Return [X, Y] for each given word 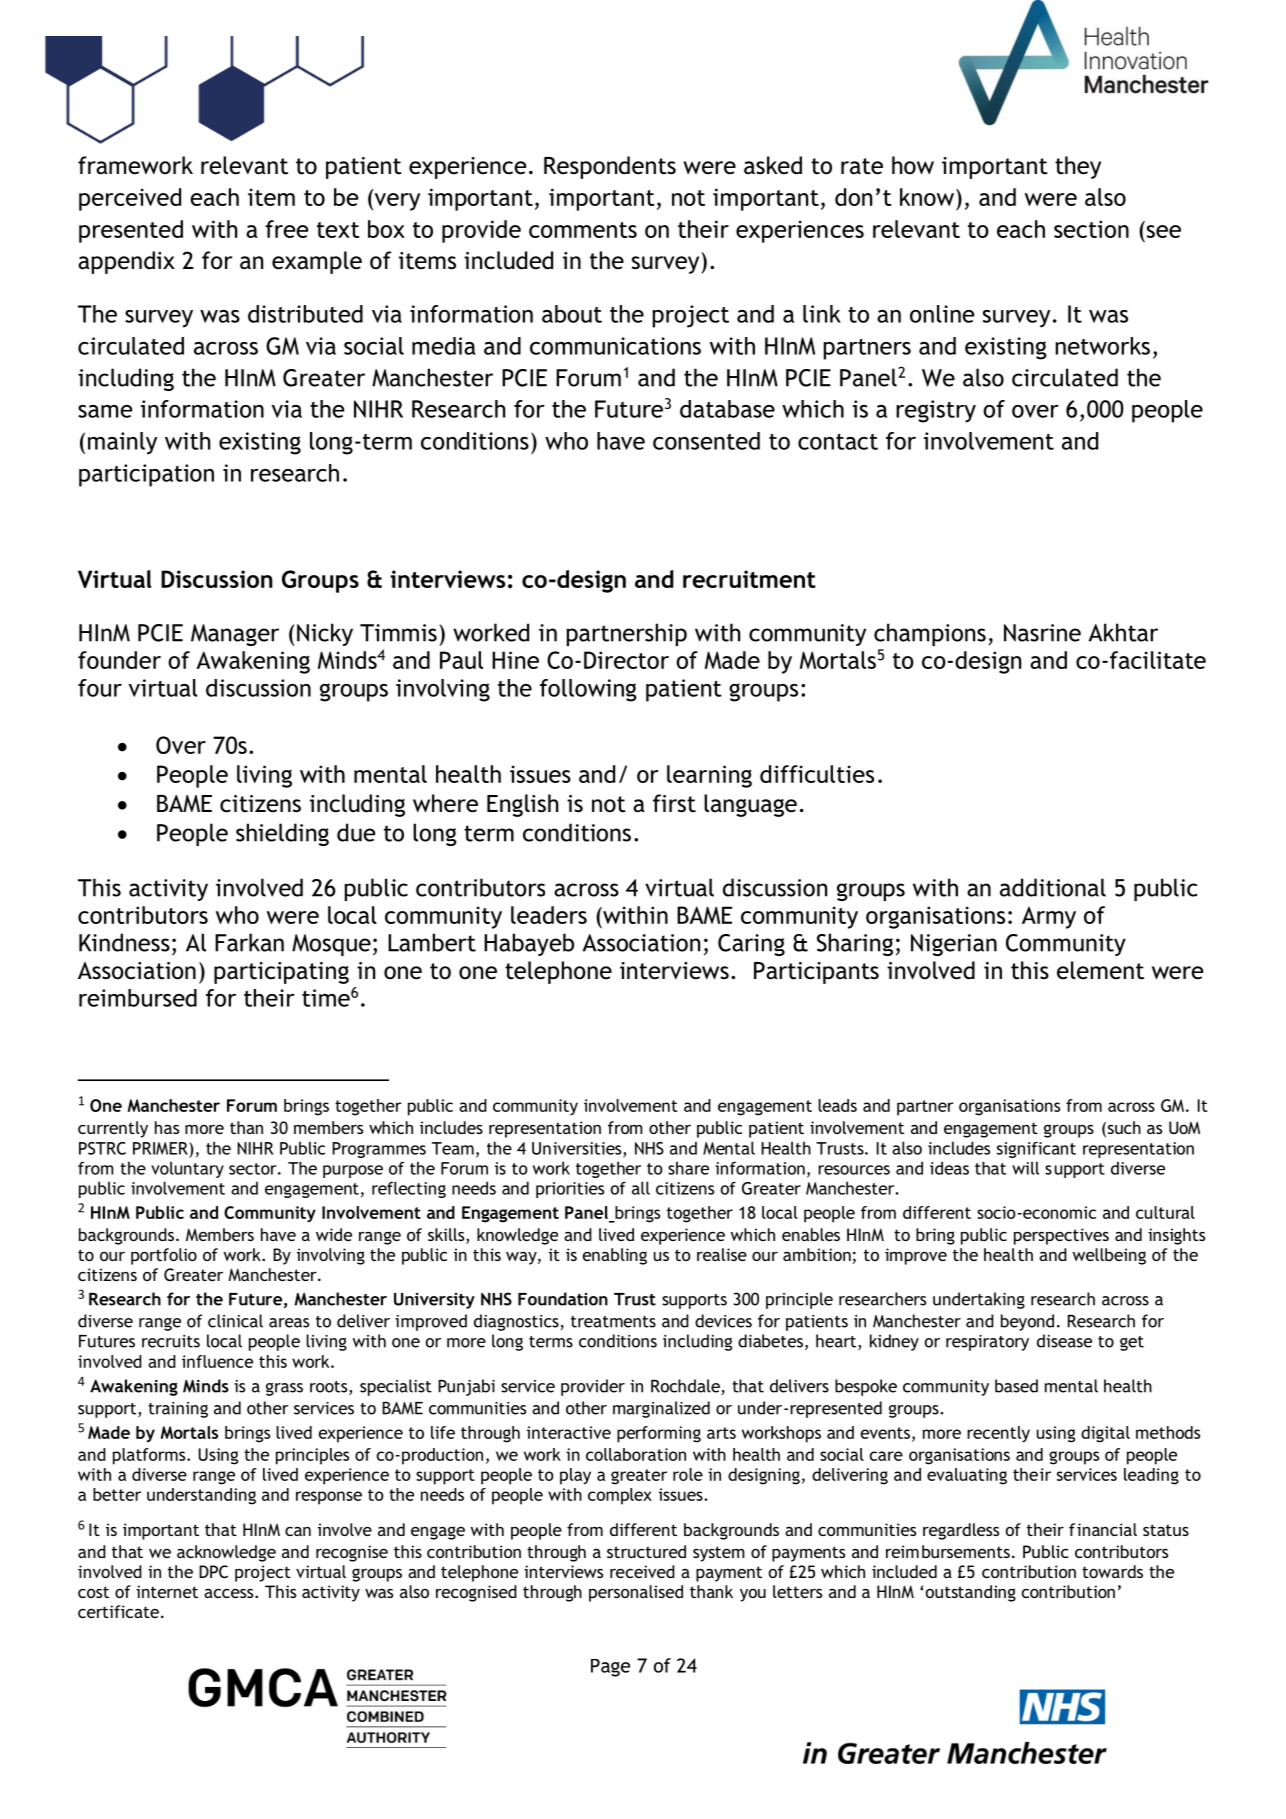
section [1091, 229]
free [286, 229]
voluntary [187, 1169]
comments [583, 230]
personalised [636, 1593]
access [230, 1593]
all [641, 1188]
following [588, 690]
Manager [235, 635]
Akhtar [1123, 632]
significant [1036, 1150]
